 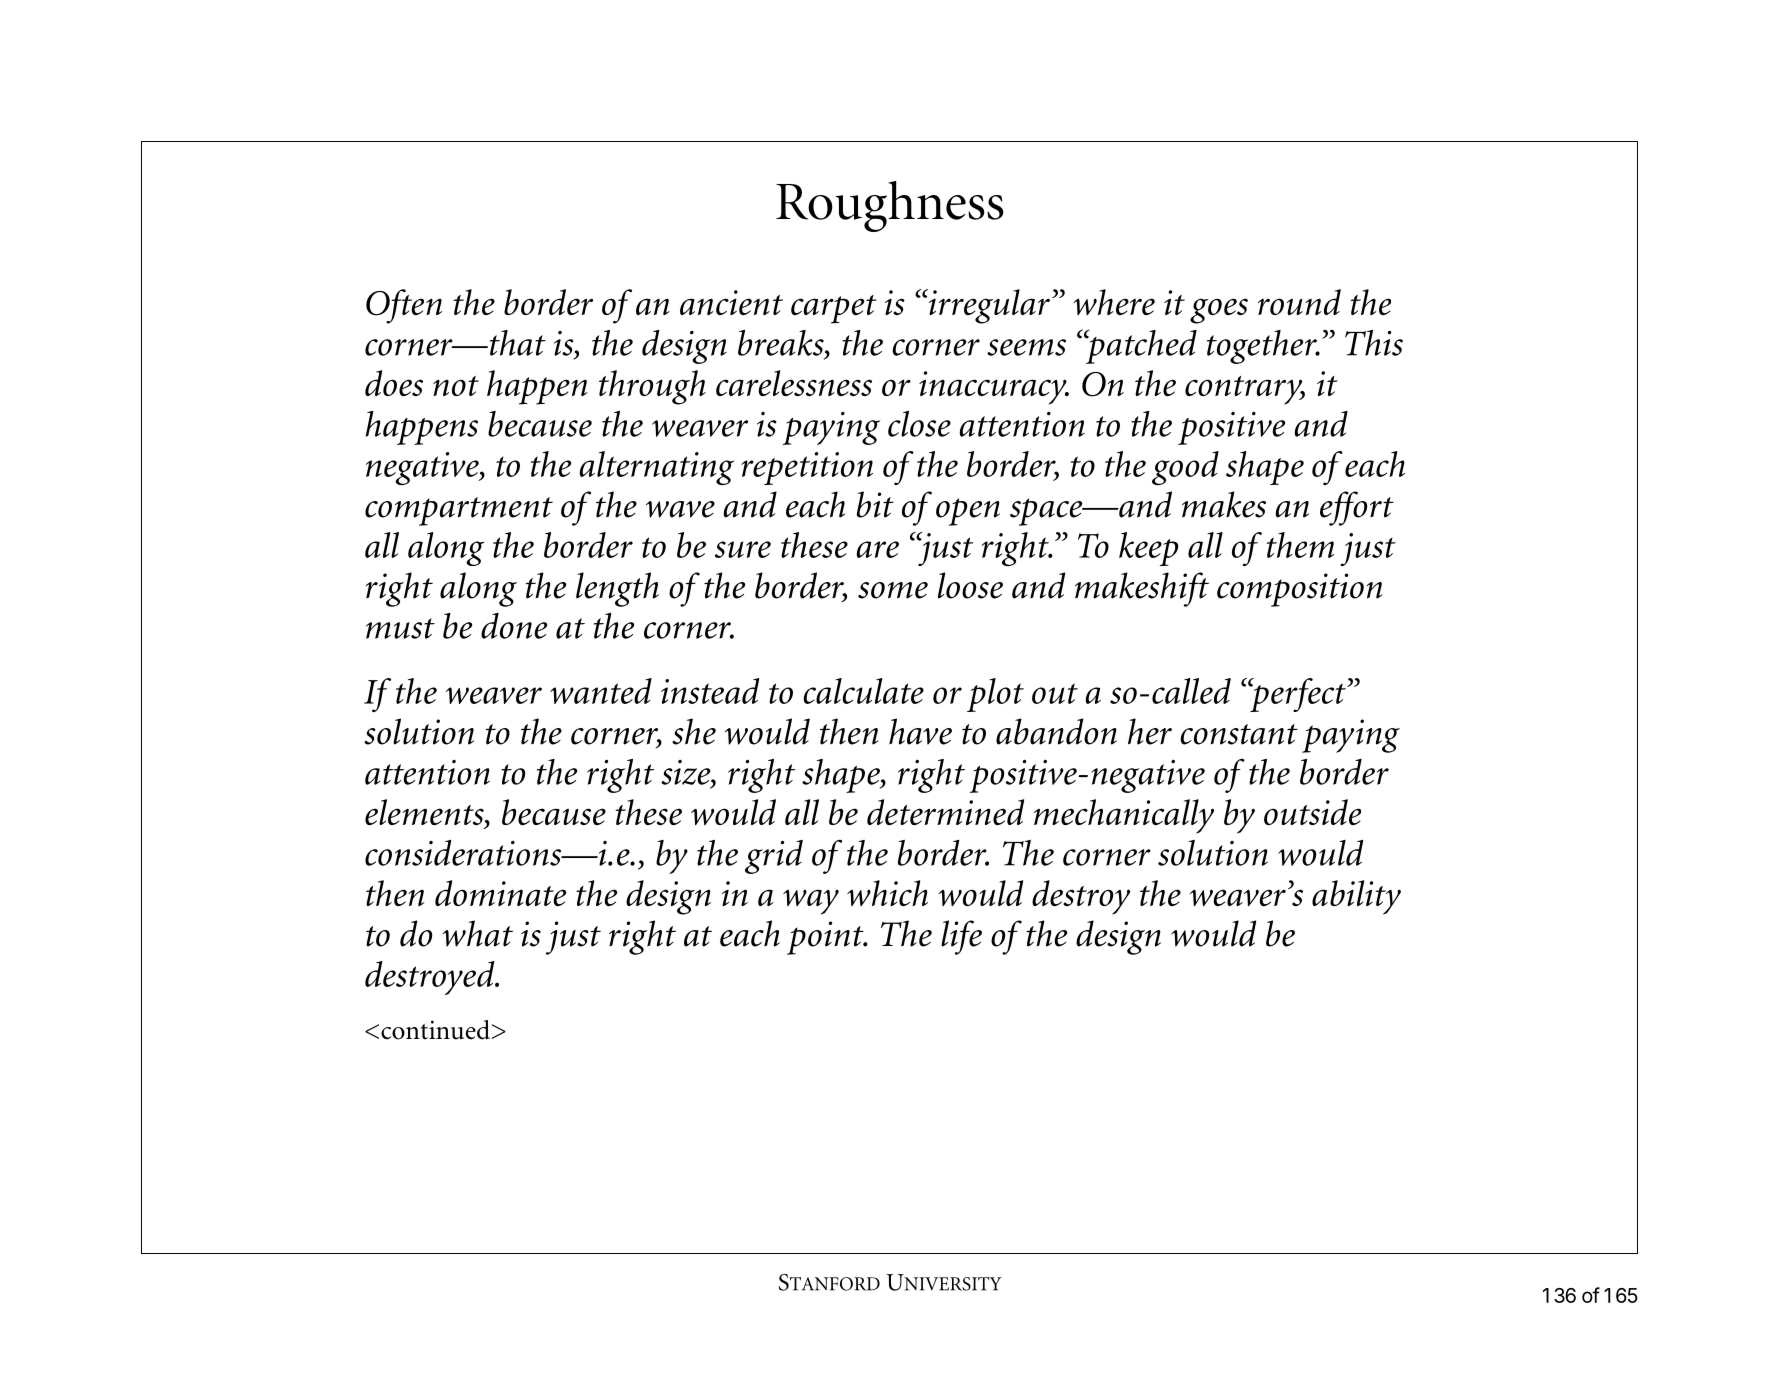 What do you see at coordinates (920, 731) in the document?
I see `have` at bounding box center [920, 731].
